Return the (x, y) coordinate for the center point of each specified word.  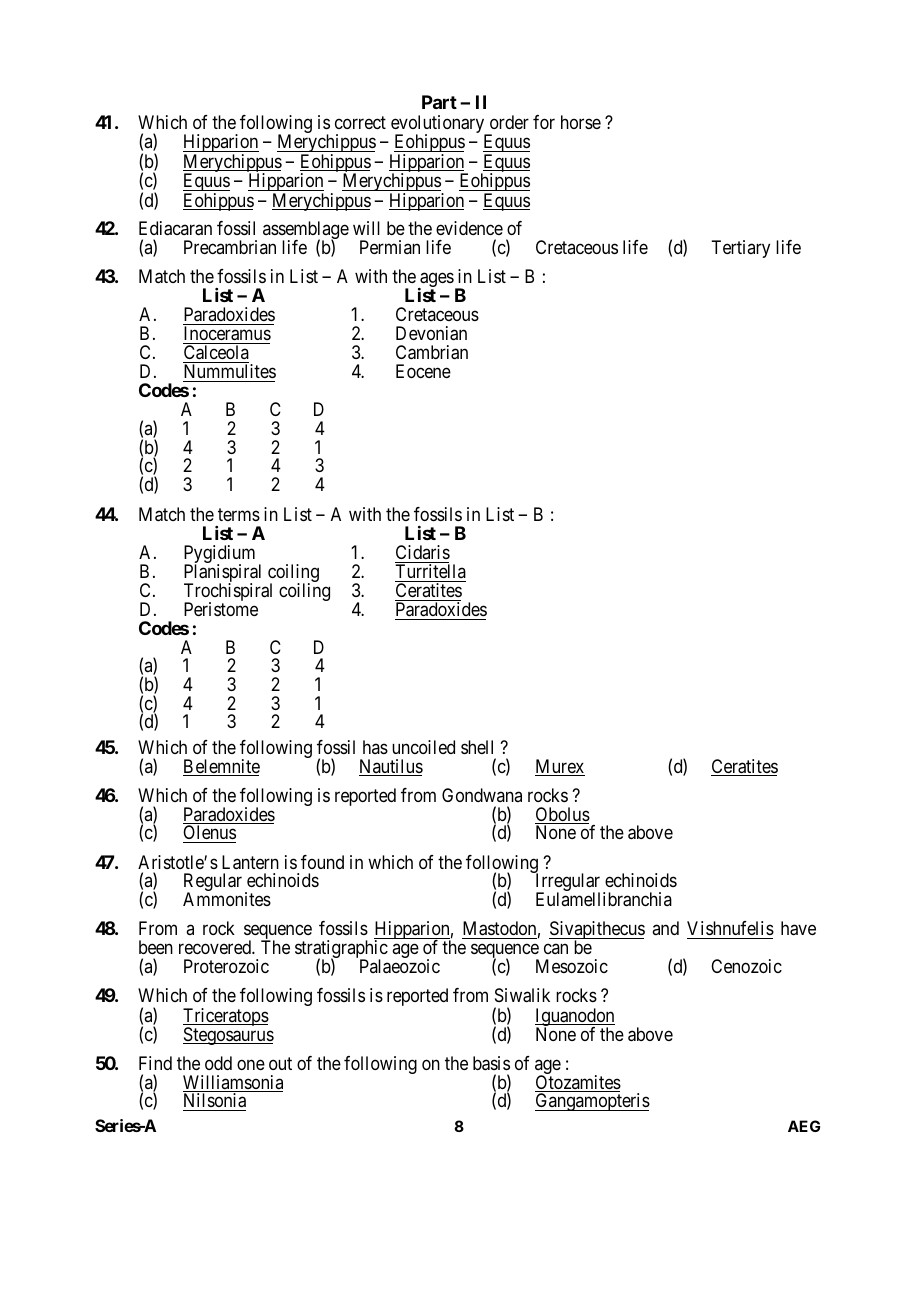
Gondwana (482, 795)
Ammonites (227, 899)
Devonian (431, 333)
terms (239, 514)
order (509, 122)
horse (581, 122)
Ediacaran (175, 228)
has (375, 747)
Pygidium (219, 555)
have (798, 928)
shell (477, 747)
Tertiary (740, 249)
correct (360, 122)
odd (218, 1063)
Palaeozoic (400, 966)
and (665, 928)
